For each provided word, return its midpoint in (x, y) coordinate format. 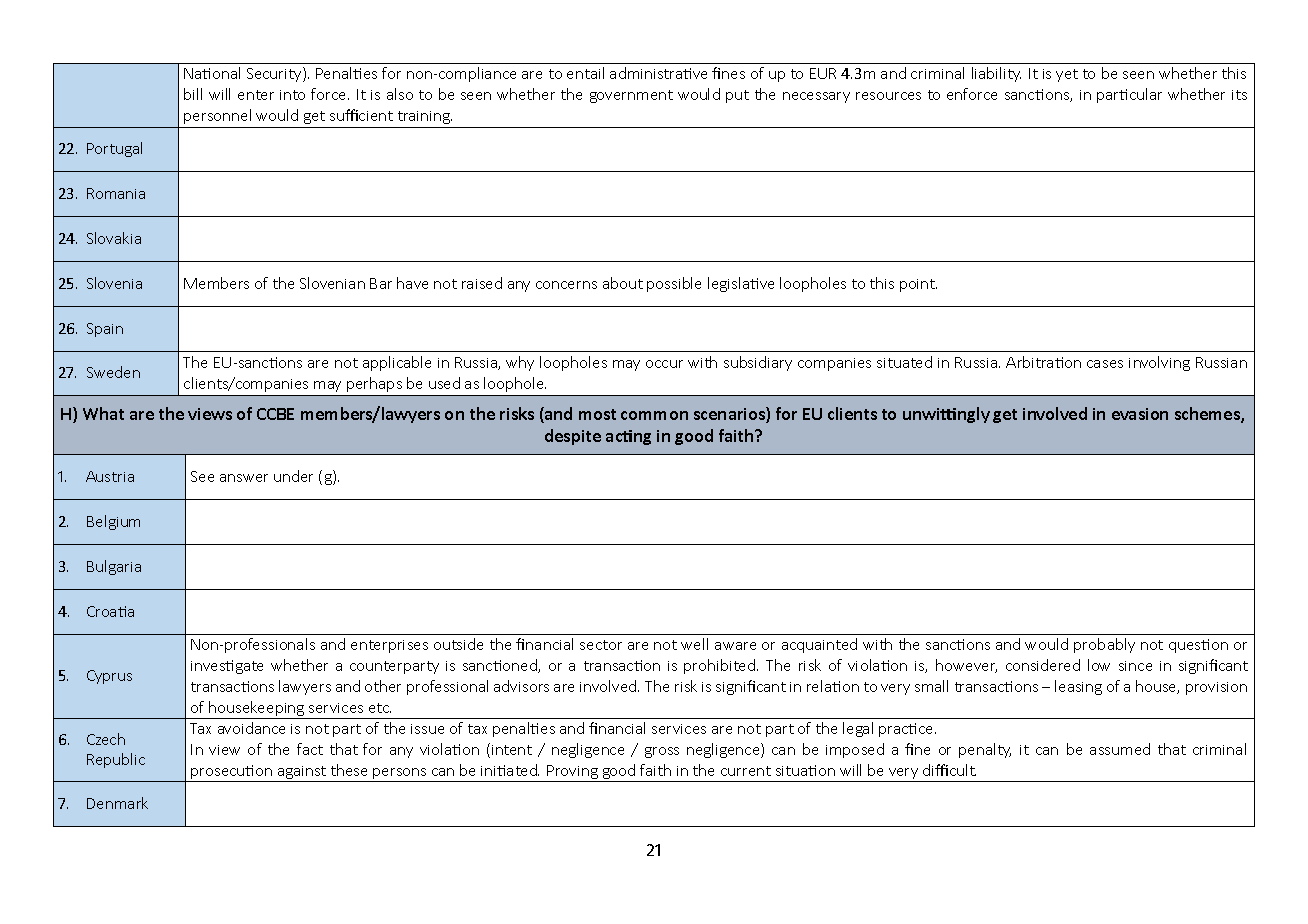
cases (1105, 364)
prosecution (232, 773)
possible (674, 284)
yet (1067, 75)
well (694, 644)
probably (1104, 645)
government (631, 96)
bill (193, 94)
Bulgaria (114, 567)
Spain (105, 330)
